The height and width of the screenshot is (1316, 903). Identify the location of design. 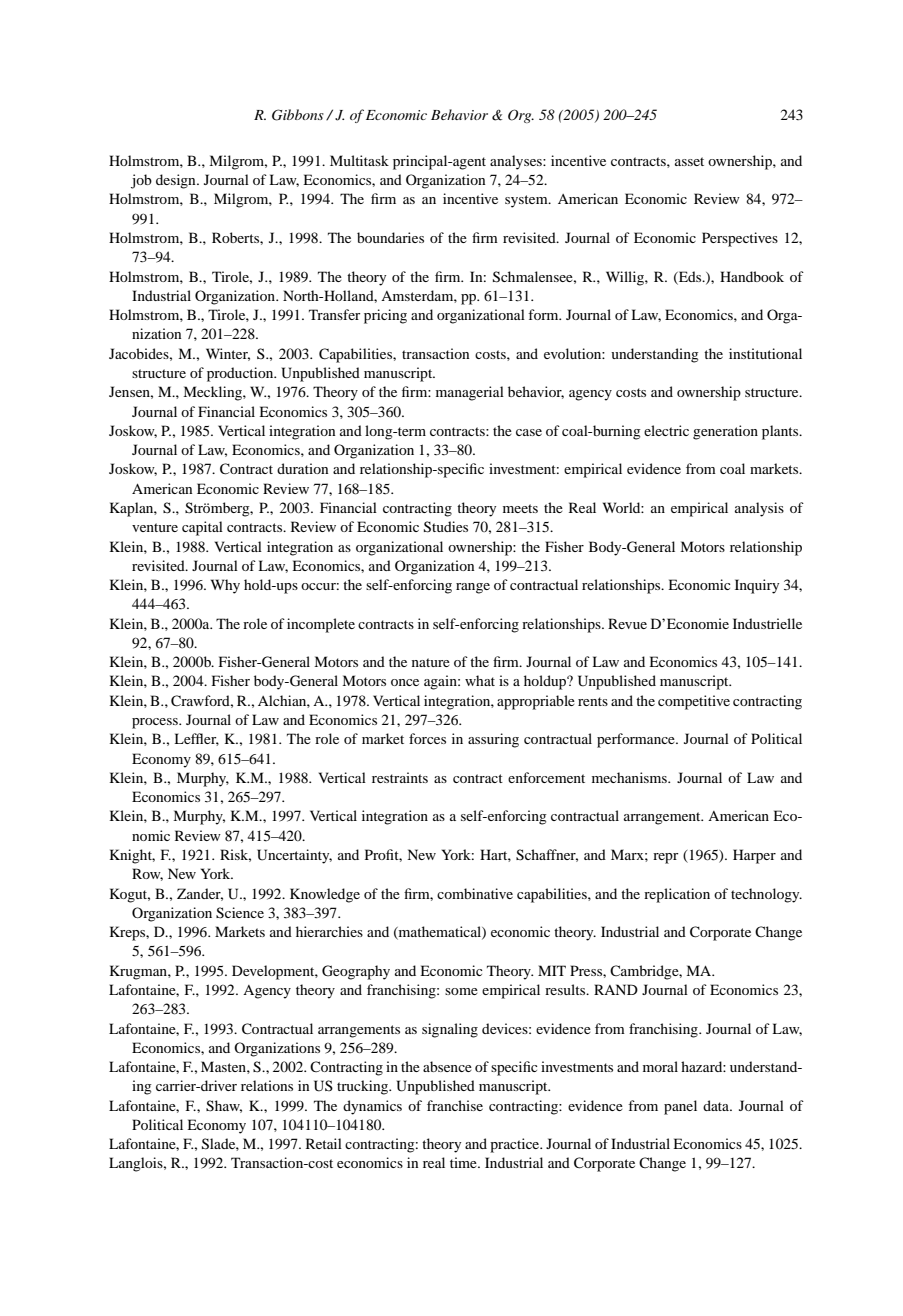
(177, 181).
